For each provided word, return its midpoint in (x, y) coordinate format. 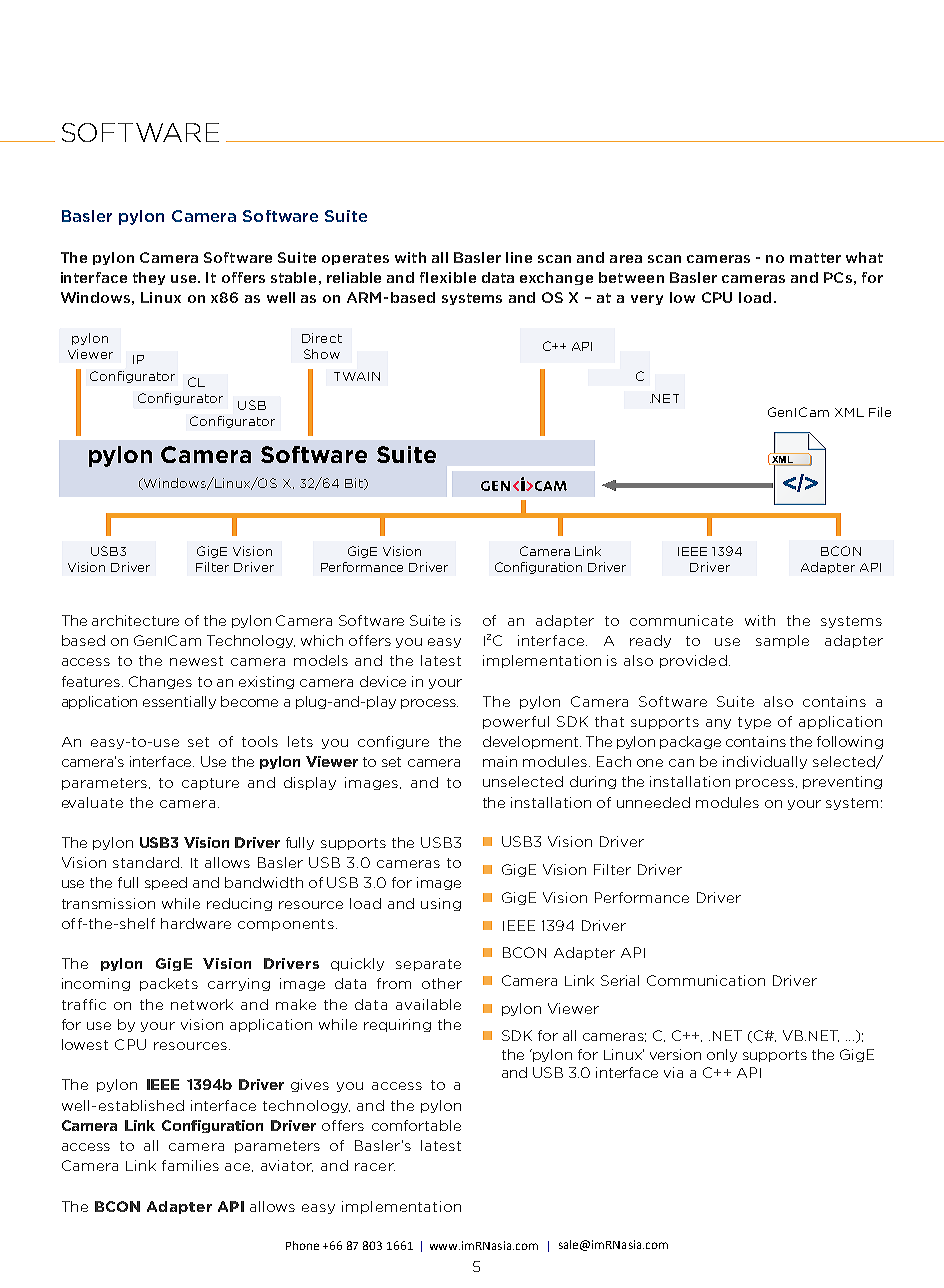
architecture (135, 620)
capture (210, 784)
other (442, 983)
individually (765, 762)
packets (169, 984)
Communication (706, 980)
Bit (355, 484)
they (149, 278)
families (190, 1165)
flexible (448, 277)
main (500, 761)
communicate (681, 620)
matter (815, 258)
